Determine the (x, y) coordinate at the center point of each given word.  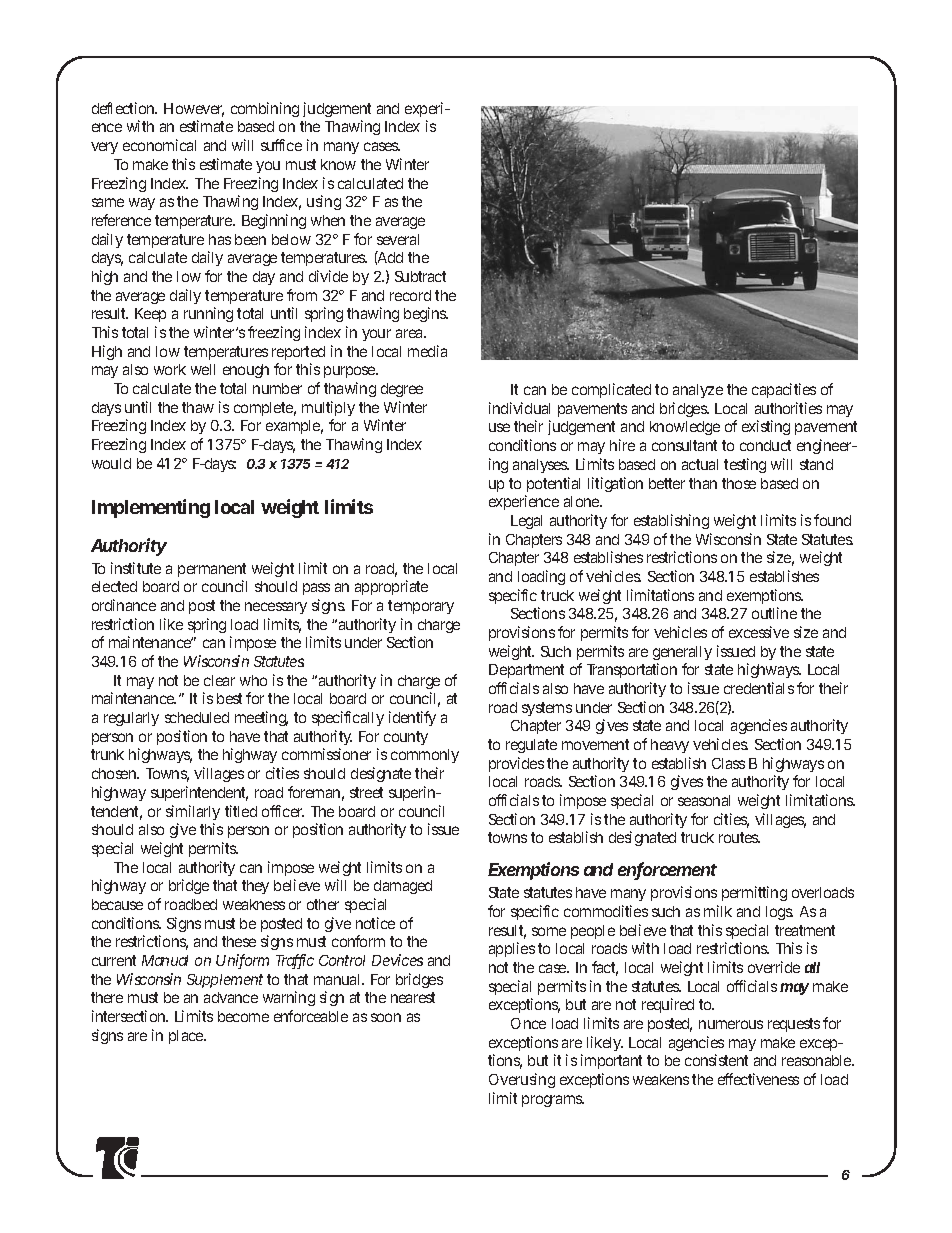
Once (528, 1023)
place (187, 1037)
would (111, 463)
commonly (425, 756)
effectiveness (758, 1079)
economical (159, 145)
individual (519, 408)
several (398, 239)
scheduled (197, 717)
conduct (765, 445)
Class (728, 763)
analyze (698, 391)
